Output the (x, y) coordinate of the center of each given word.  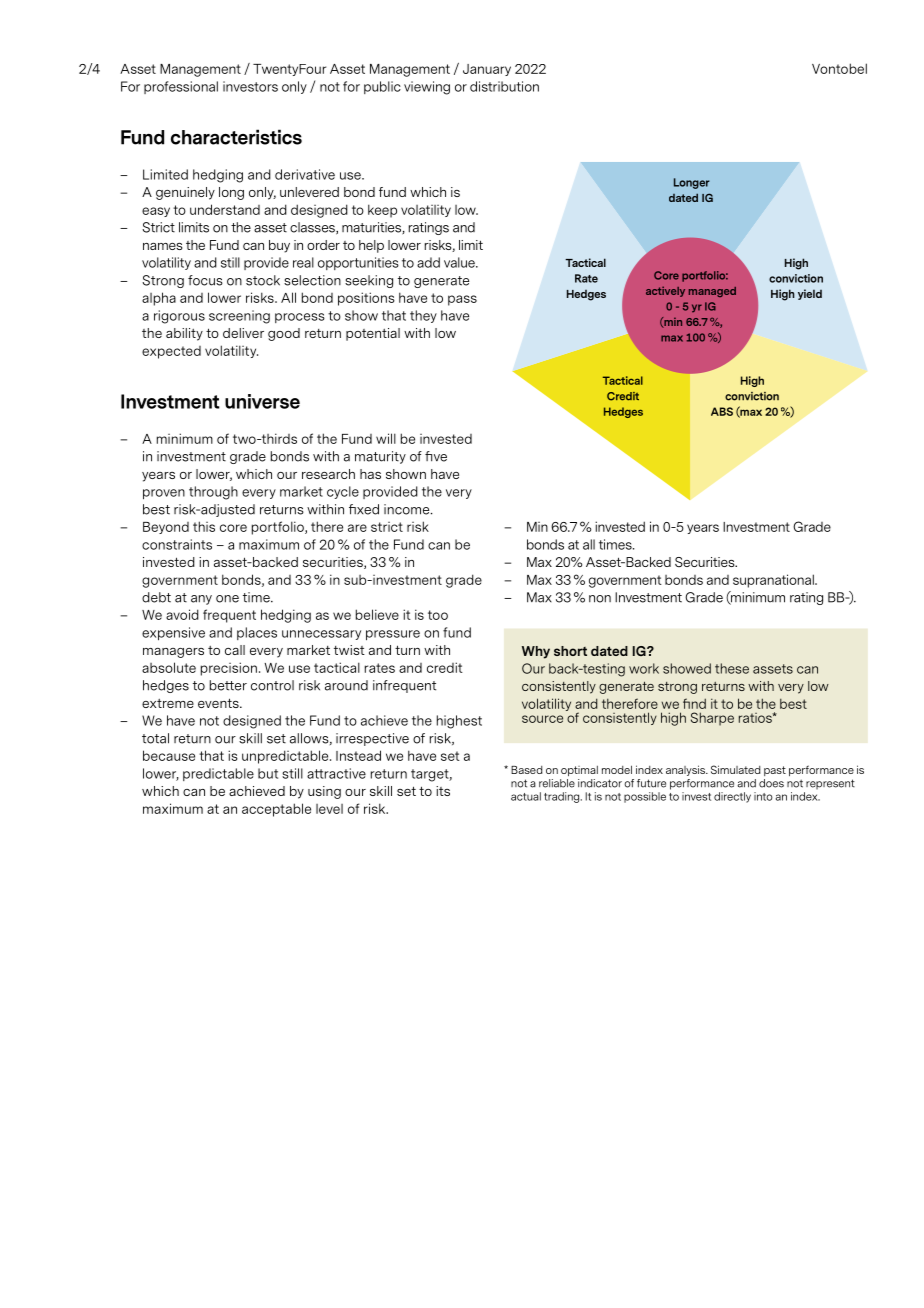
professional (181, 87)
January (487, 70)
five (436, 456)
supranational (774, 581)
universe (262, 401)
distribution (504, 86)
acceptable (276, 810)
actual (526, 796)
